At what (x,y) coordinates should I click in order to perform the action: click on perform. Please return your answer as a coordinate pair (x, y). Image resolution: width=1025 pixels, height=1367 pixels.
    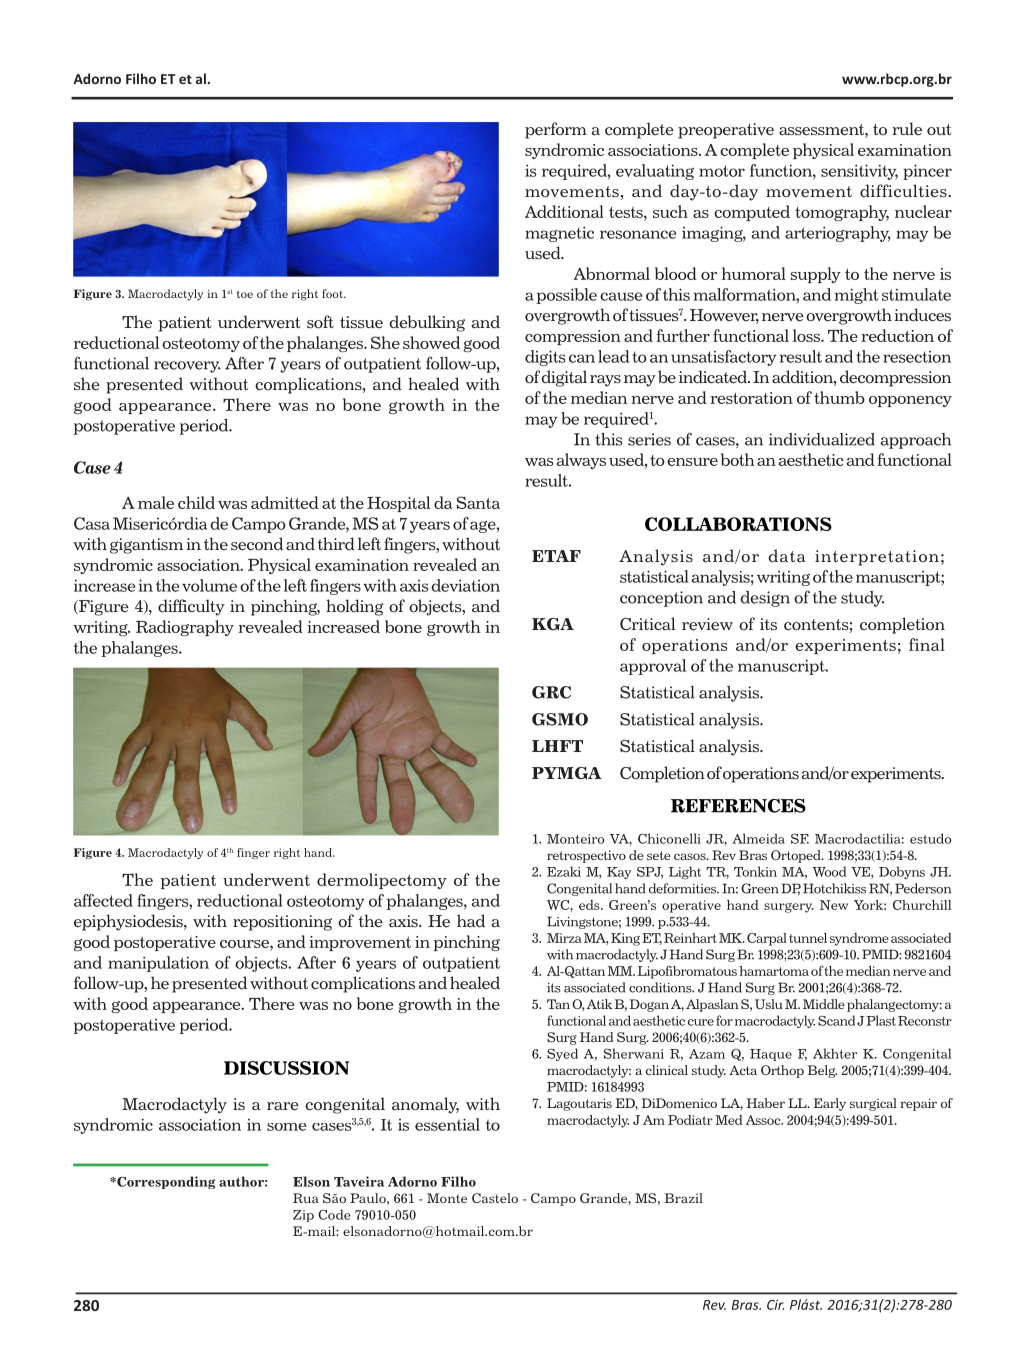
    Looking at the image, I should click on (556, 130).
